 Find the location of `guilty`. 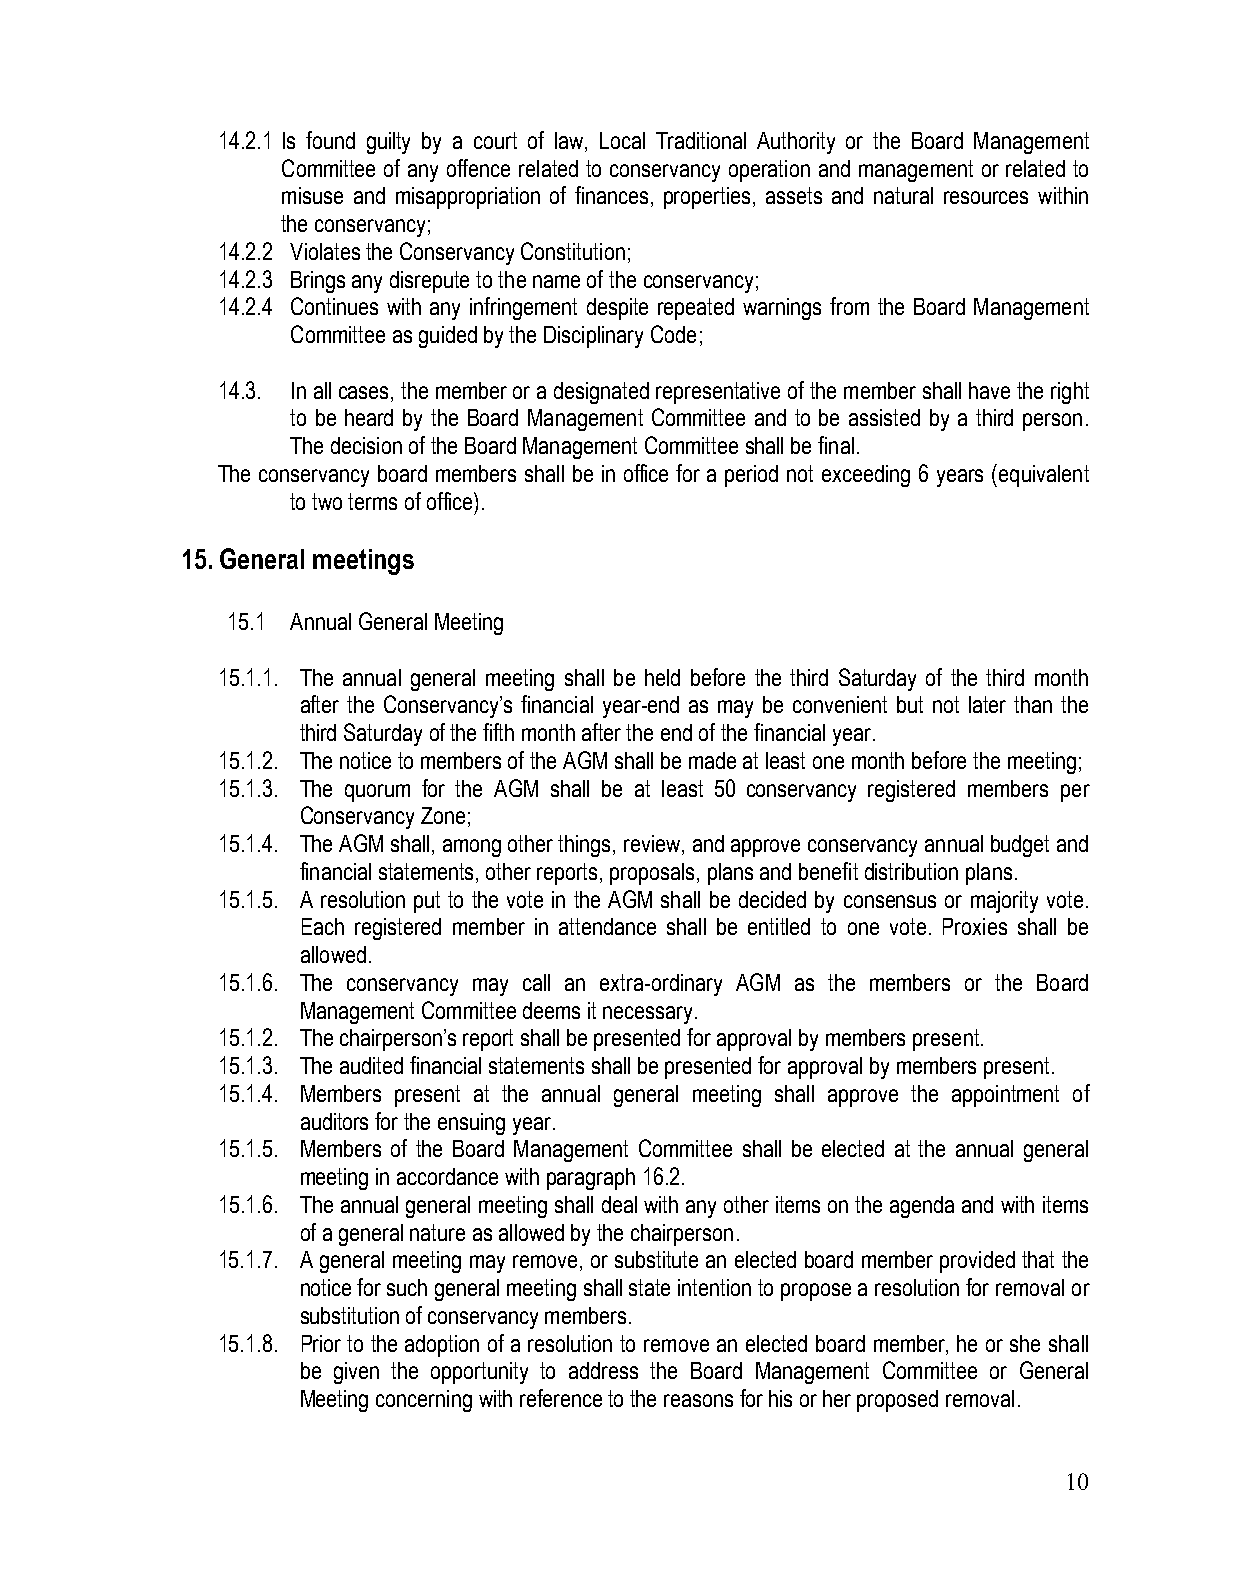

guilty is located at coordinates (388, 143).
